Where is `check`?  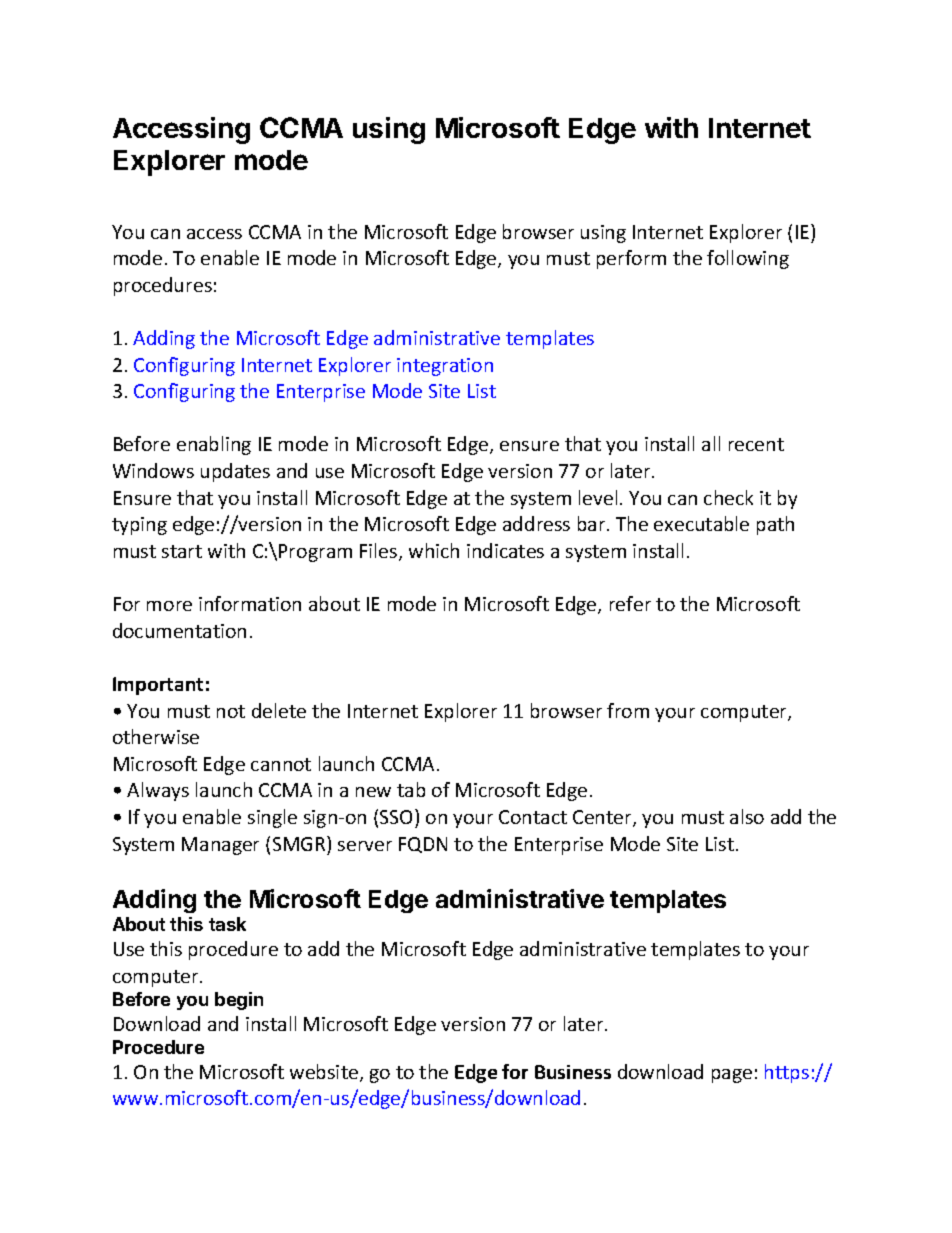 check is located at coordinates (728, 497).
